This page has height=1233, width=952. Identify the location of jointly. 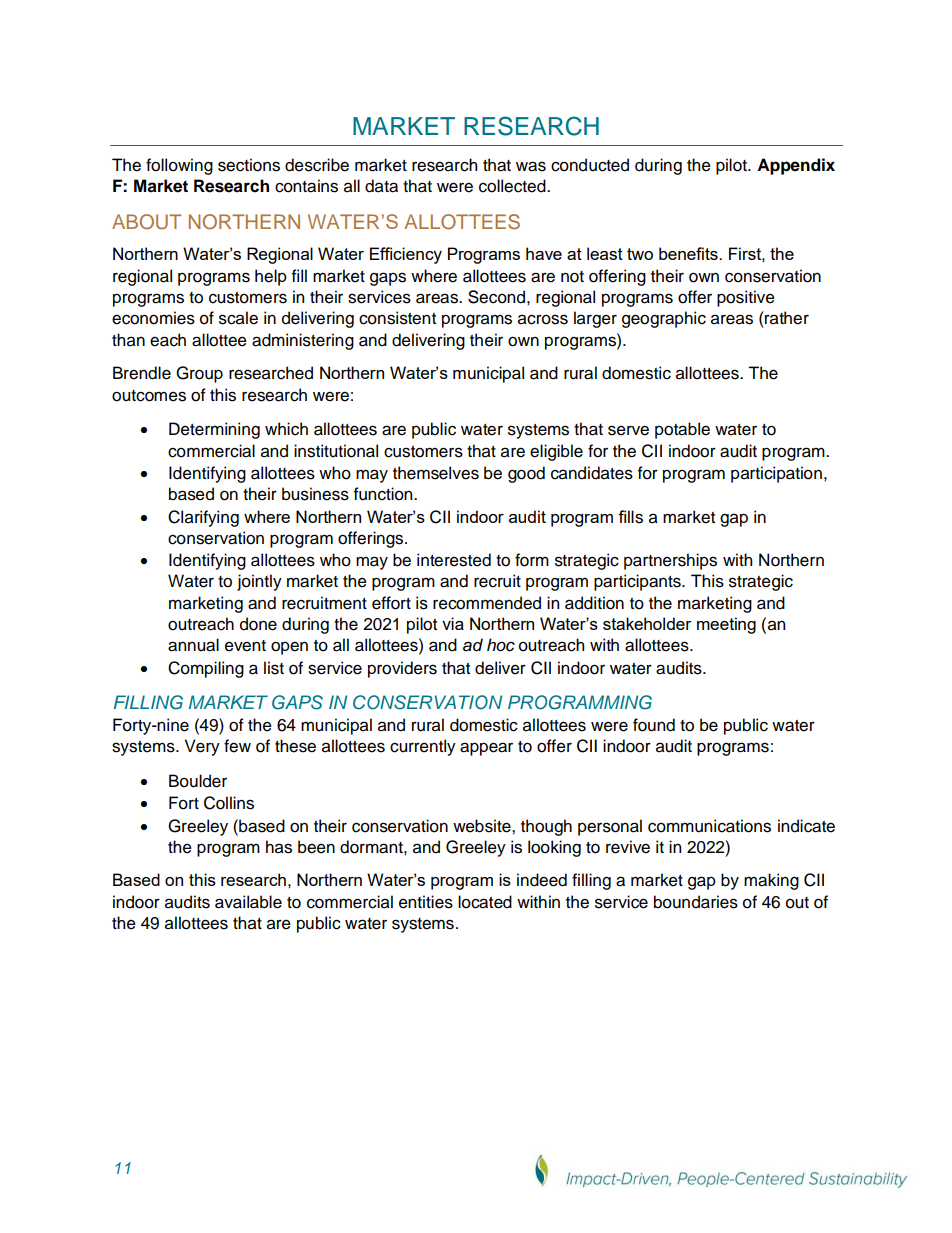
(259, 582).
